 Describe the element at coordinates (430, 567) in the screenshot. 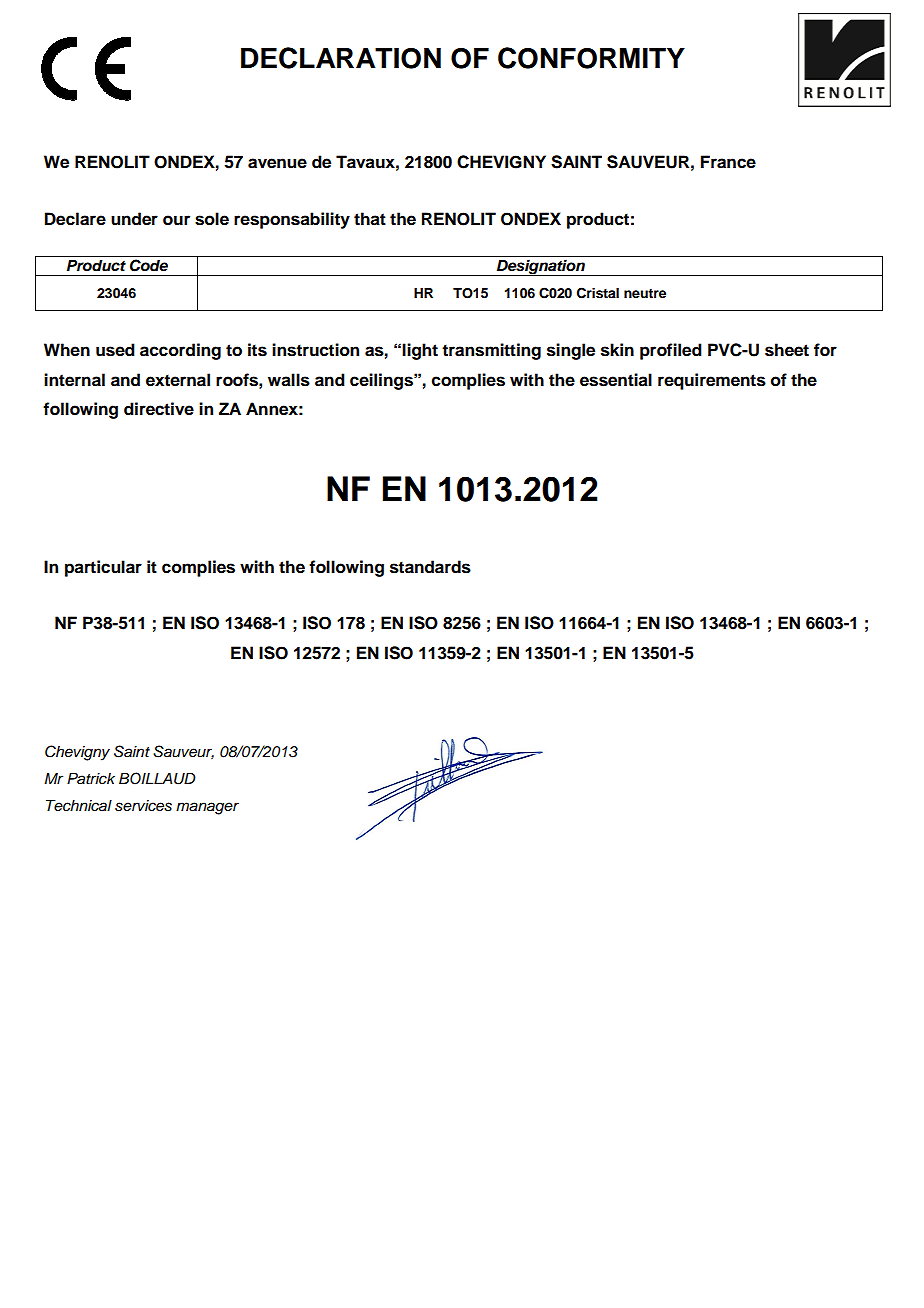

I see `standards` at that location.
